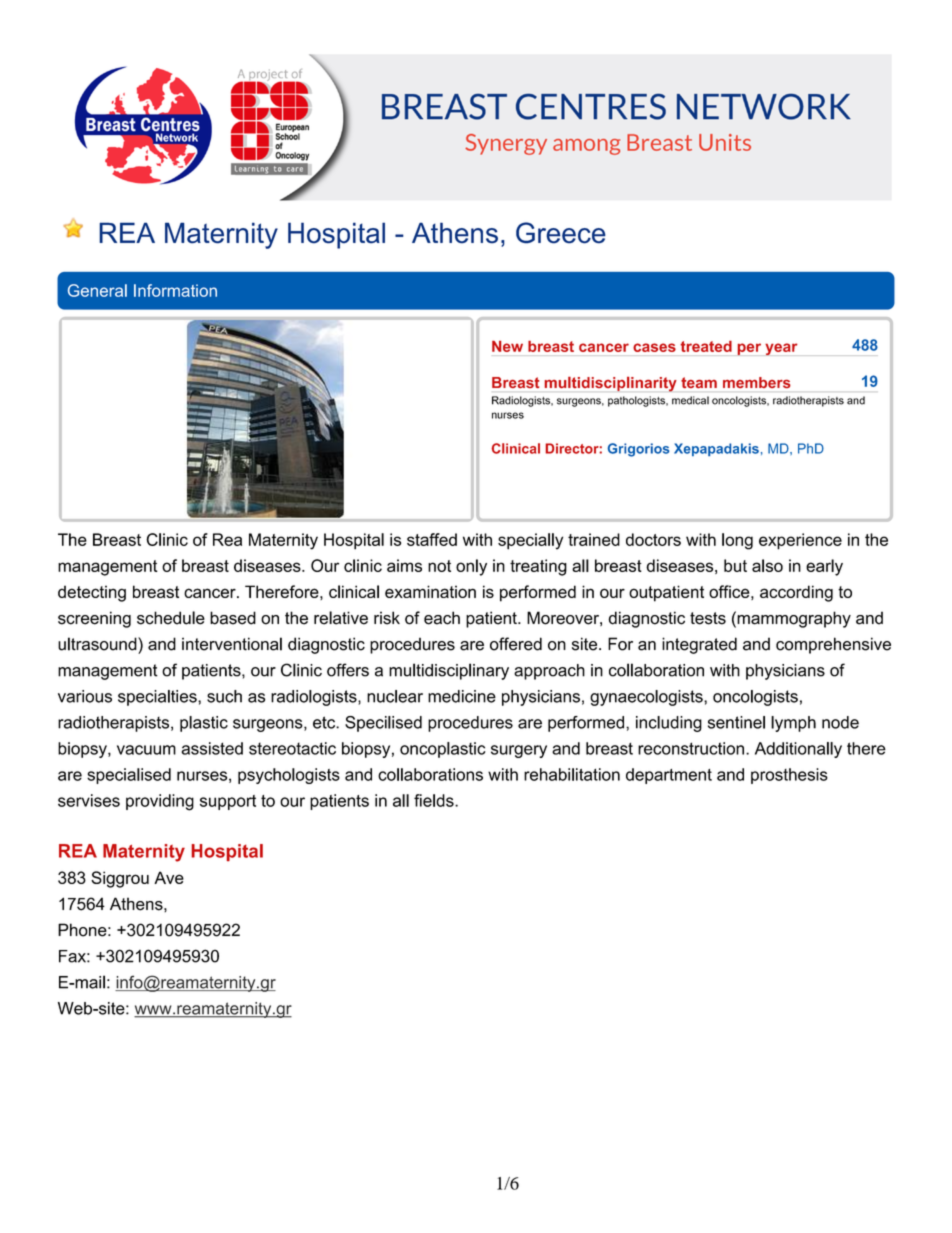  Describe the element at coordinates (737, 541) in the screenshot. I see `long` at that location.
